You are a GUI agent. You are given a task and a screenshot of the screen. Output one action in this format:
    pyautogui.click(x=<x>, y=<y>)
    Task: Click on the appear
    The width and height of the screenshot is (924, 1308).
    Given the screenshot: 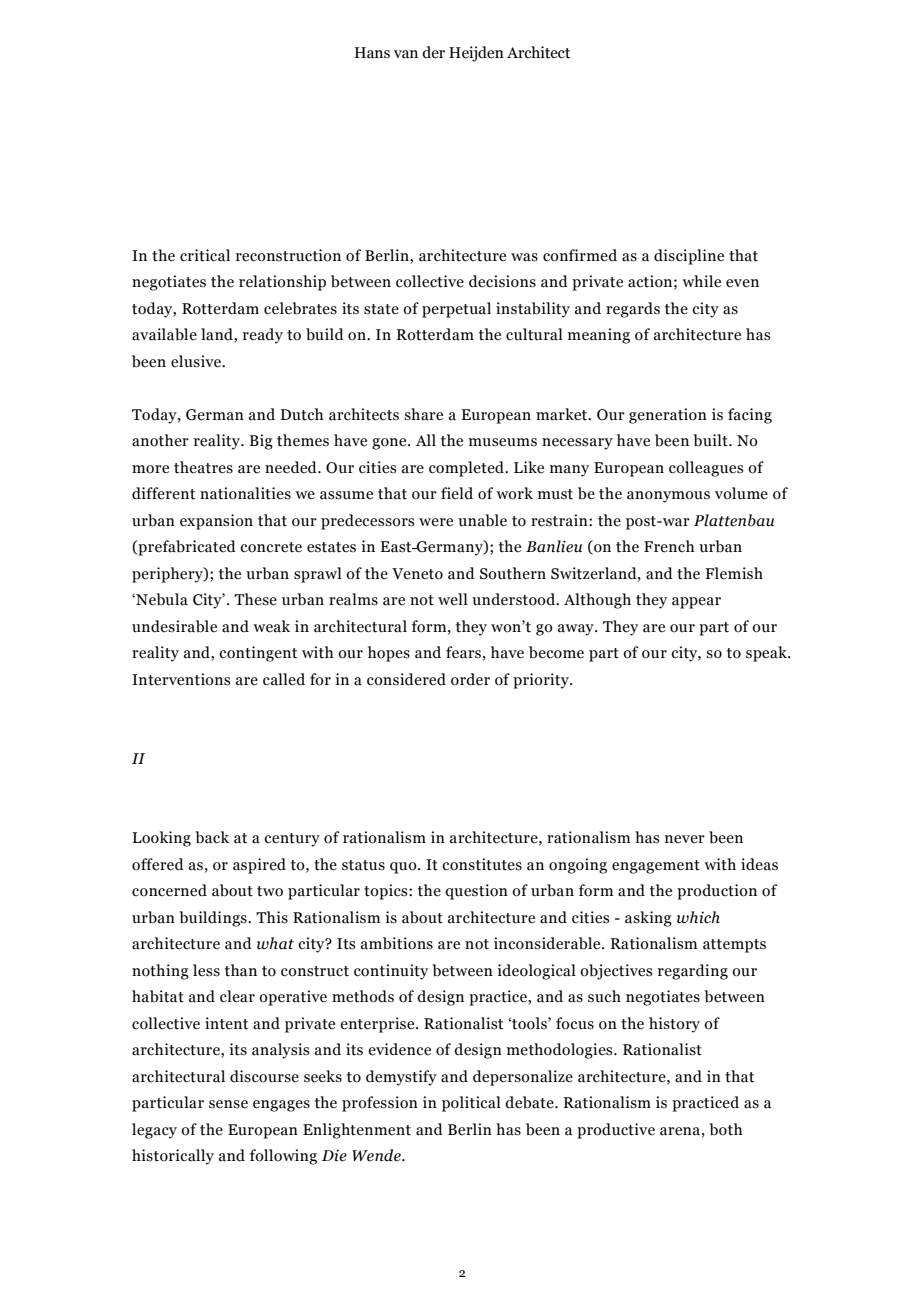 What is the action you would take?
    pyautogui.click(x=696, y=603)
